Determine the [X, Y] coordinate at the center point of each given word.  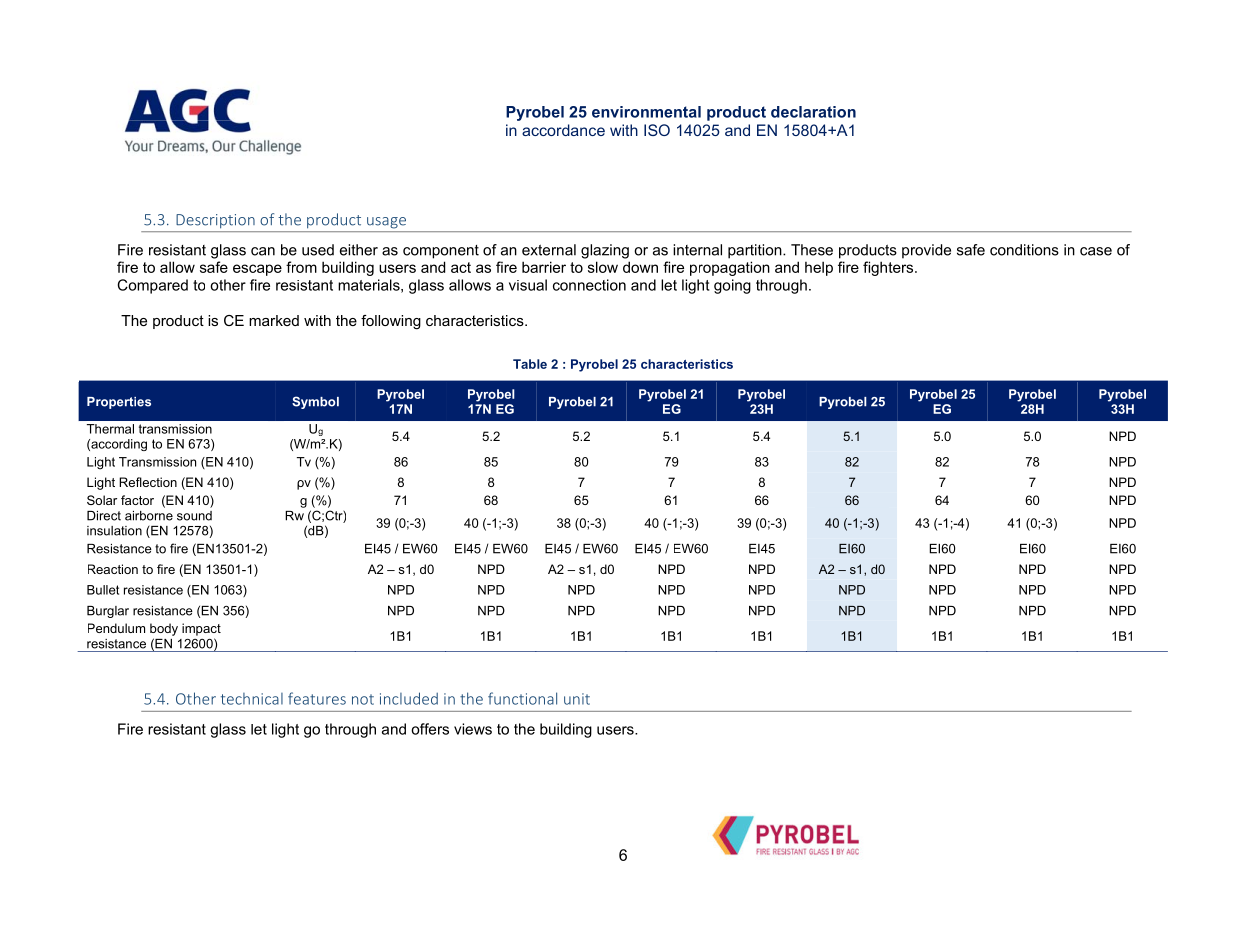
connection [589, 285]
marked [274, 320]
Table [530, 364]
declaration [813, 112]
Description [215, 221]
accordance [563, 130]
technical [252, 699]
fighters [889, 268]
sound [194, 516]
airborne [149, 516]
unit [577, 699]
